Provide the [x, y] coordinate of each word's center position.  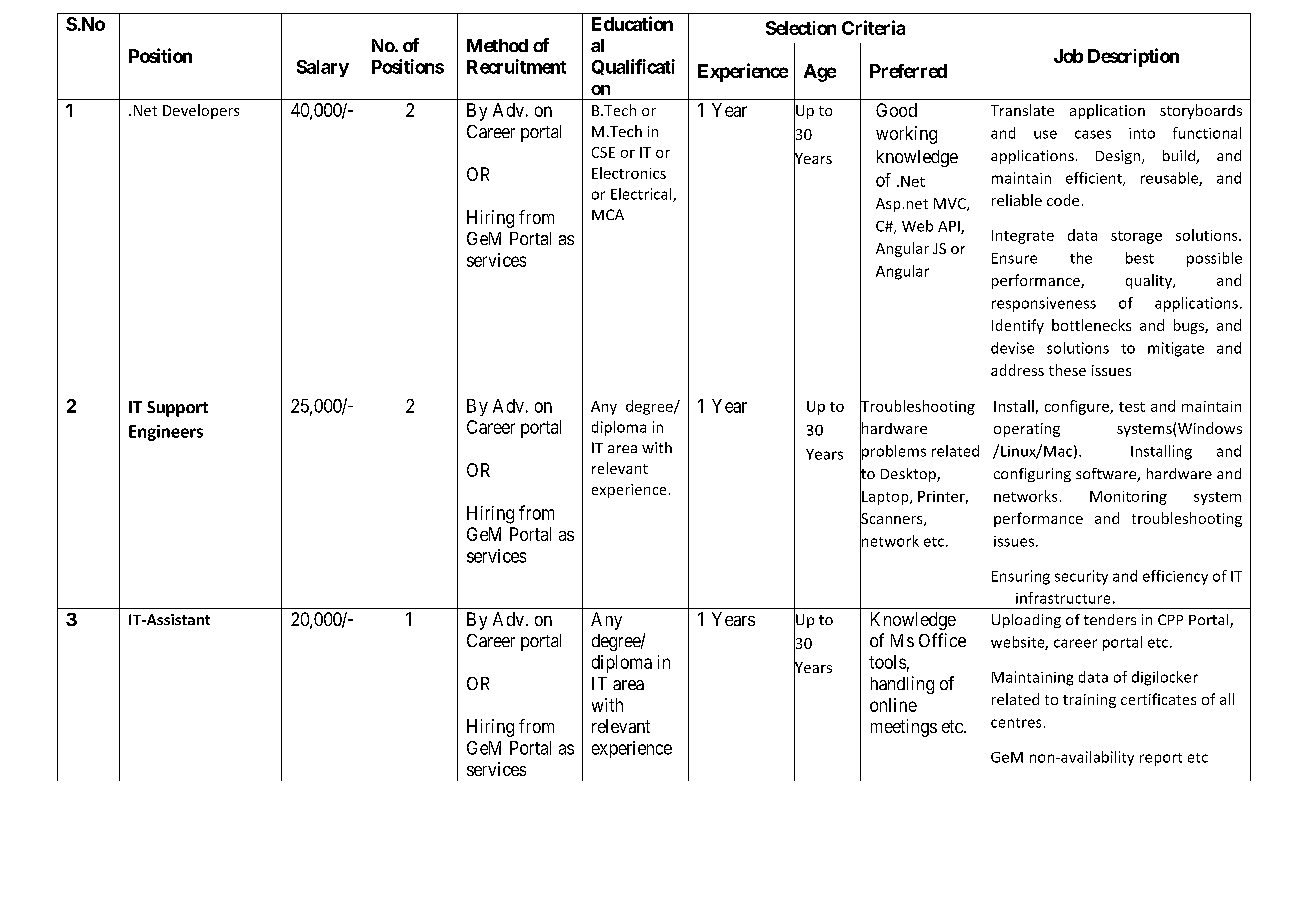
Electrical [642, 195]
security [1081, 577]
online [893, 705]
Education [632, 23]
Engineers [166, 433]
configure [1078, 407]
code [1063, 200]
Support [177, 409]
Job [1068, 56]
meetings [904, 728]
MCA [608, 214]
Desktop [909, 475]
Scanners [892, 519]
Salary [323, 68]
